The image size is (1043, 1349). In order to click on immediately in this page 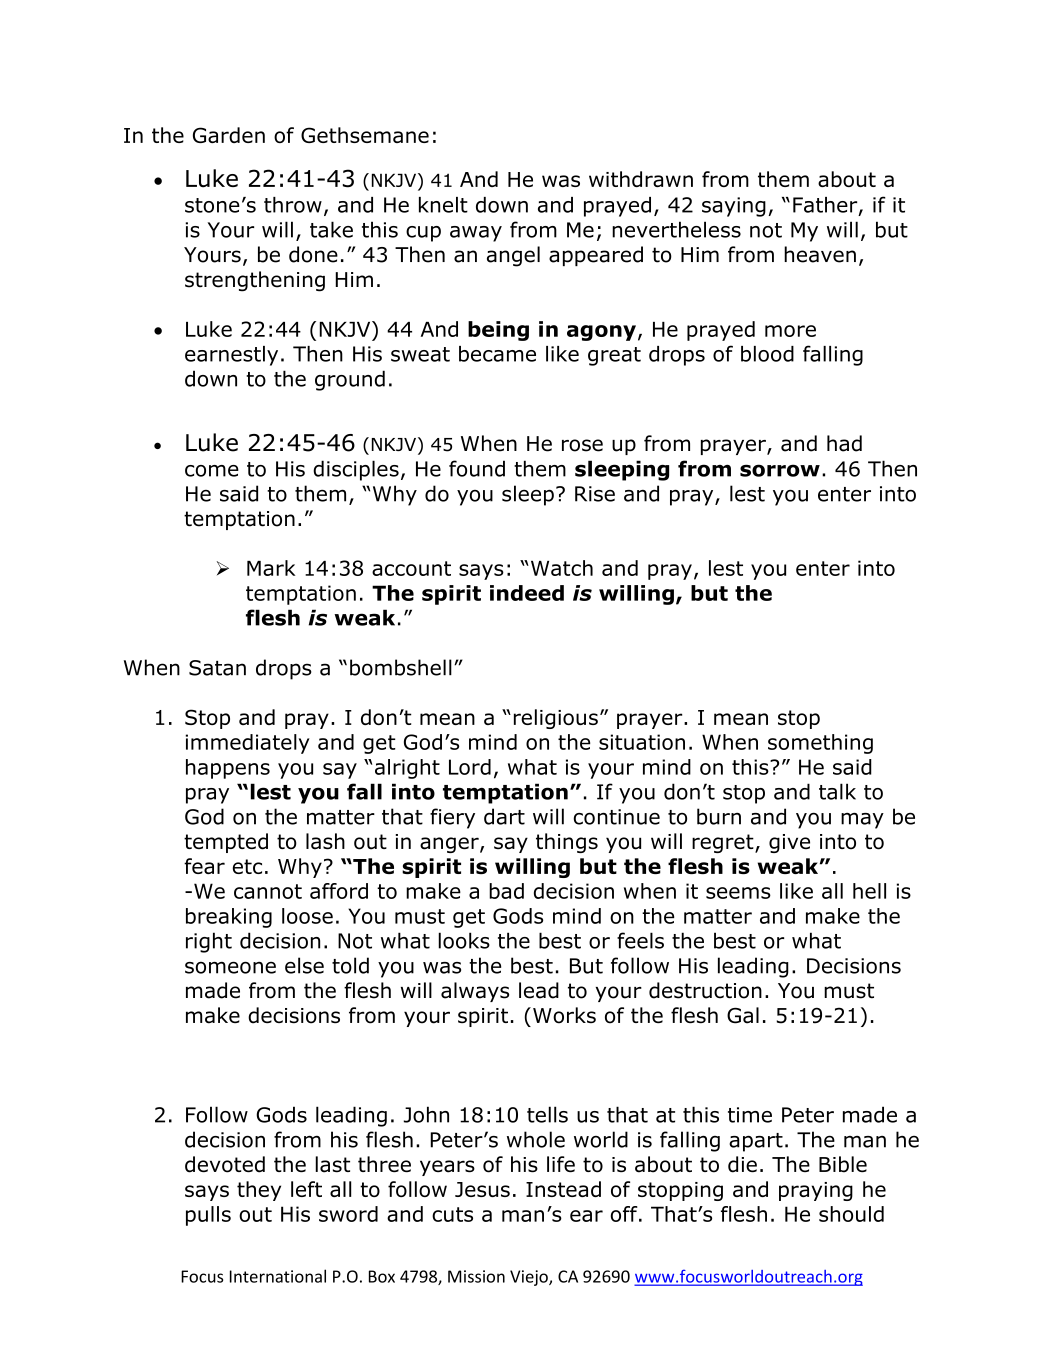, I will do `click(247, 744)`.
